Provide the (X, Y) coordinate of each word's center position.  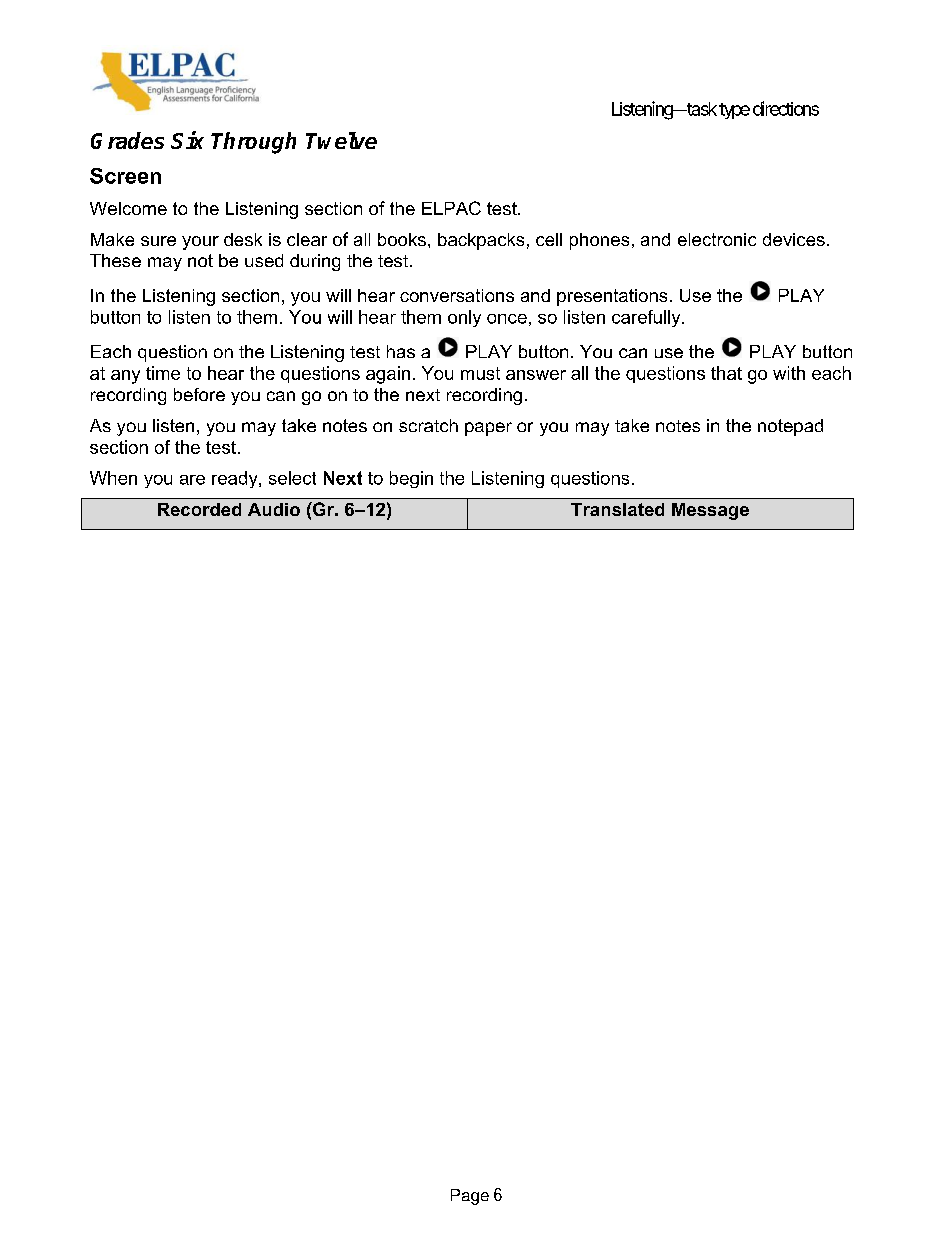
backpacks (481, 241)
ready (236, 479)
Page (470, 1197)
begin (411, 479)
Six (187, 140)
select (292, 478)
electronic (717, 239)
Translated (617, 509)
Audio (274, 509)
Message (710, 511)
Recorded (199, 509)
